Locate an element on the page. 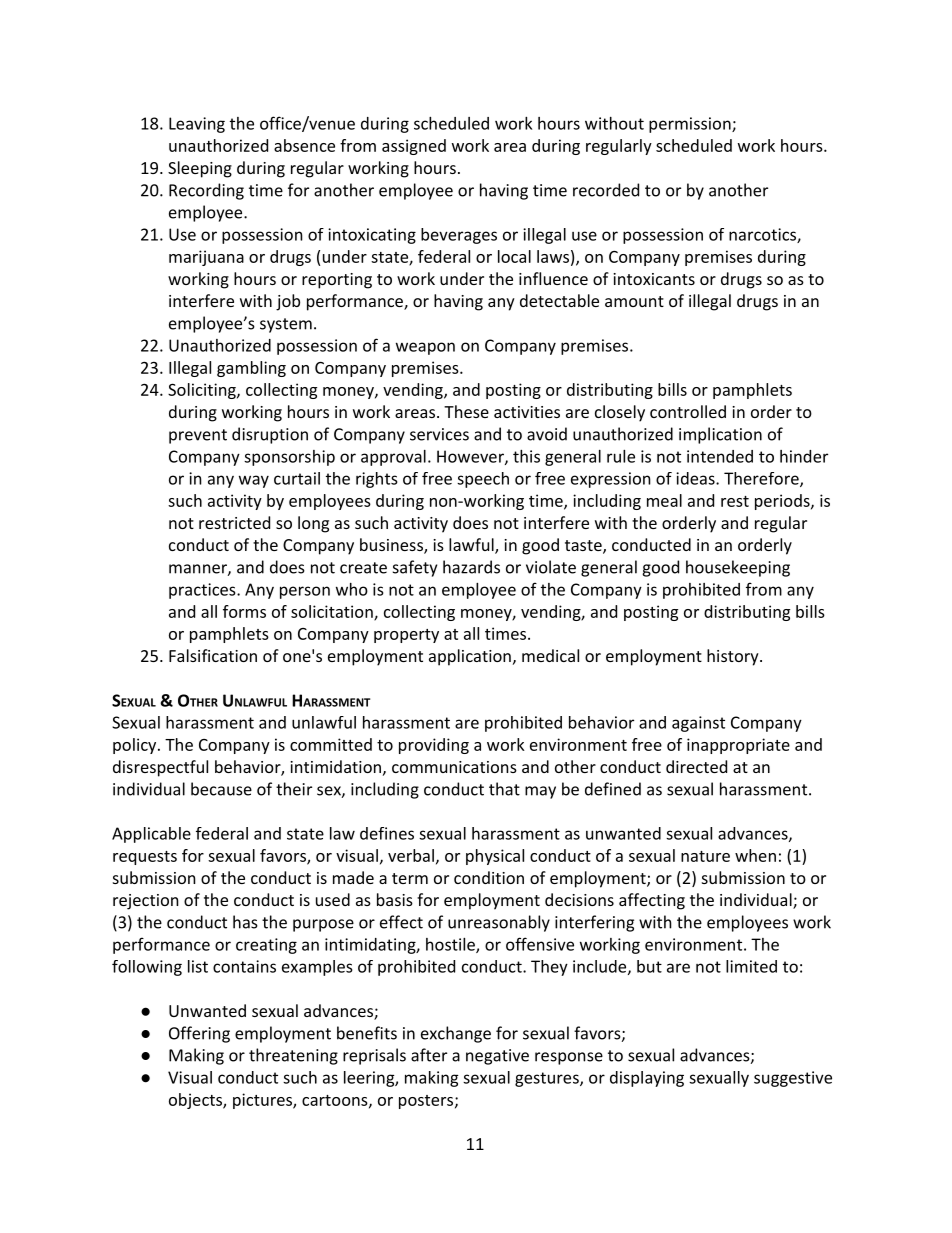 The width and height of the page is (952, 1233). gambling is located at coordinates (251, 369).
